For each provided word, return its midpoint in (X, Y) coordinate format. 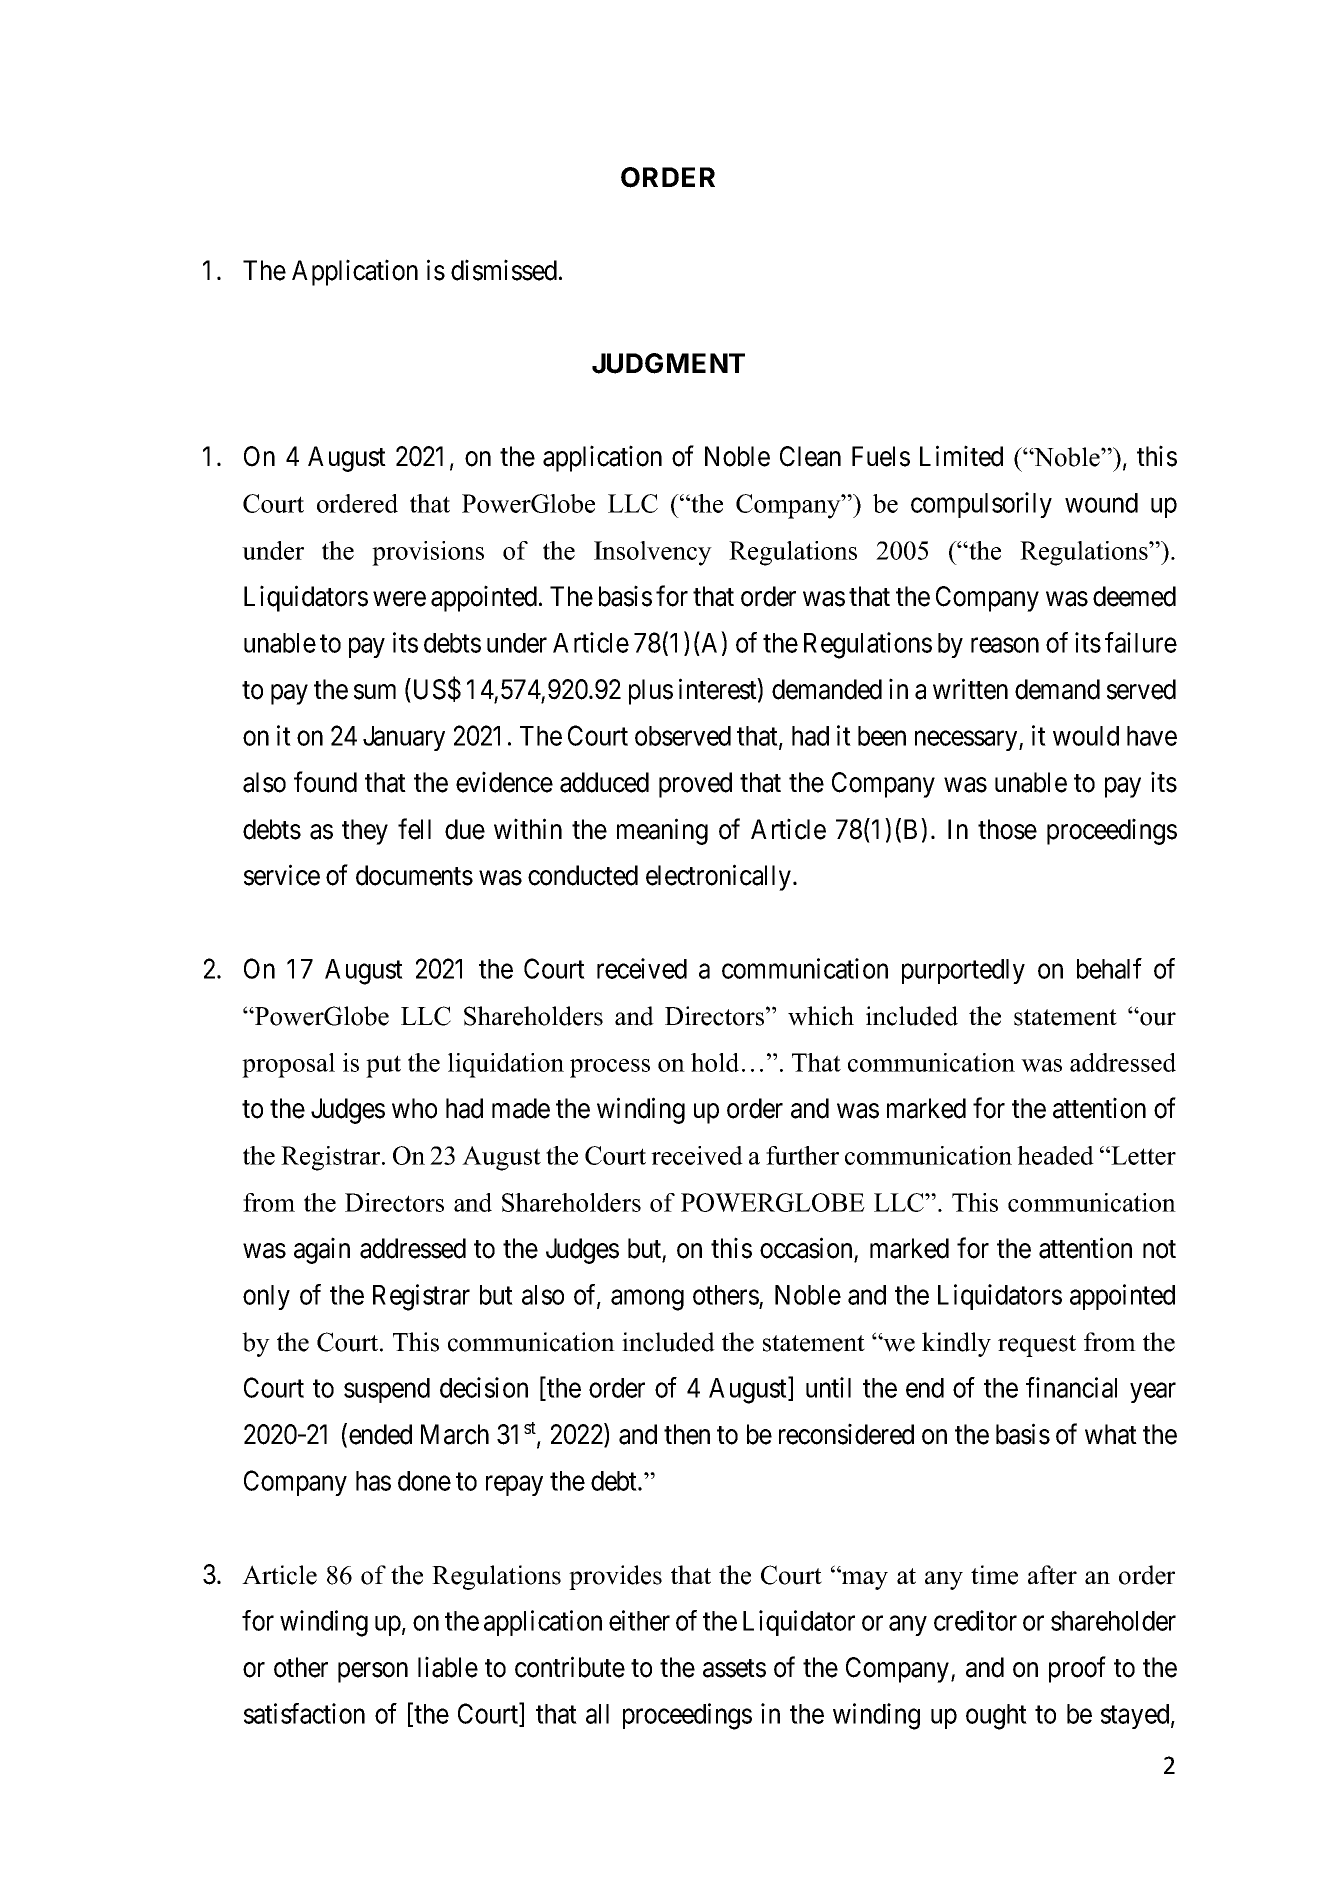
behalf (1109, 968)
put (383, 1066)
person (373, 1672)
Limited (961, 456)
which (821, 1016)
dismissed (504, 270)
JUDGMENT (668, 363)
